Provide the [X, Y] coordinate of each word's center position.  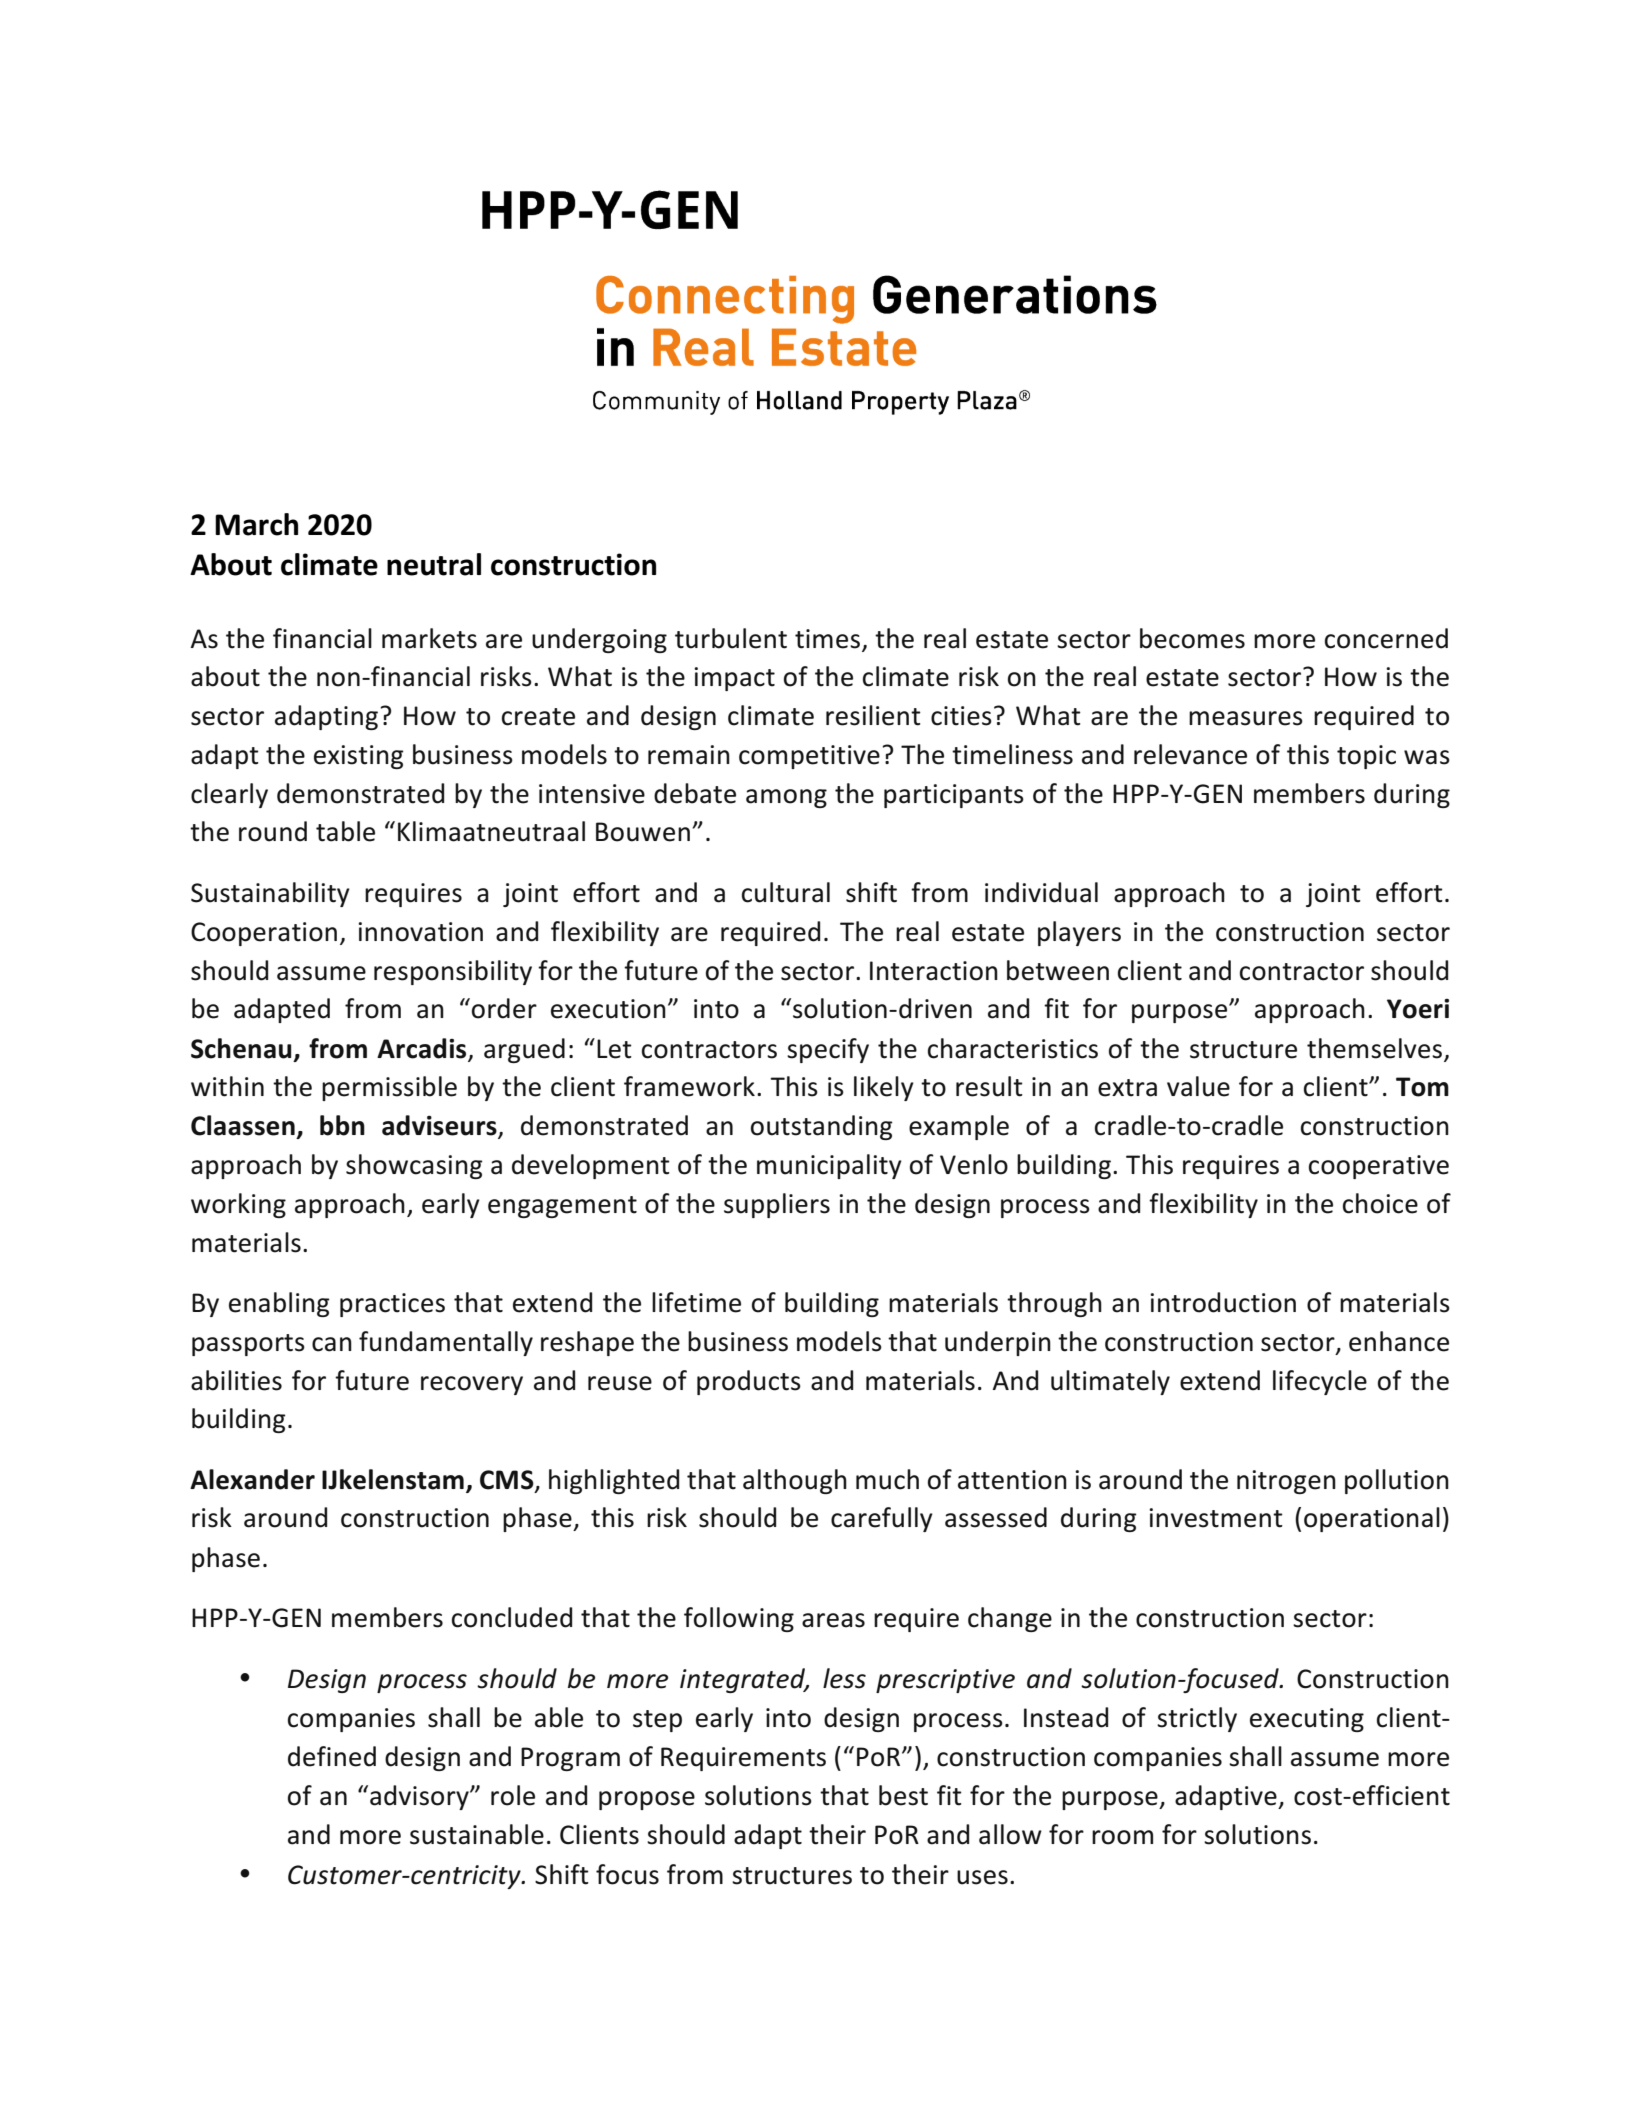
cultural [786, 892]
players [1079, 933]
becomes [1192, 638]
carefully [882, 1519]
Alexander [252, 1479]
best [903, 1795]
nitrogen [1286, 1482]
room [1122, 1837]
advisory [420, 1797]
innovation [420, 932]
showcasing [414, 1166]
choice [1380, 1203]
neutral [434, 564]
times [827, 639]
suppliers [777, 1205]
